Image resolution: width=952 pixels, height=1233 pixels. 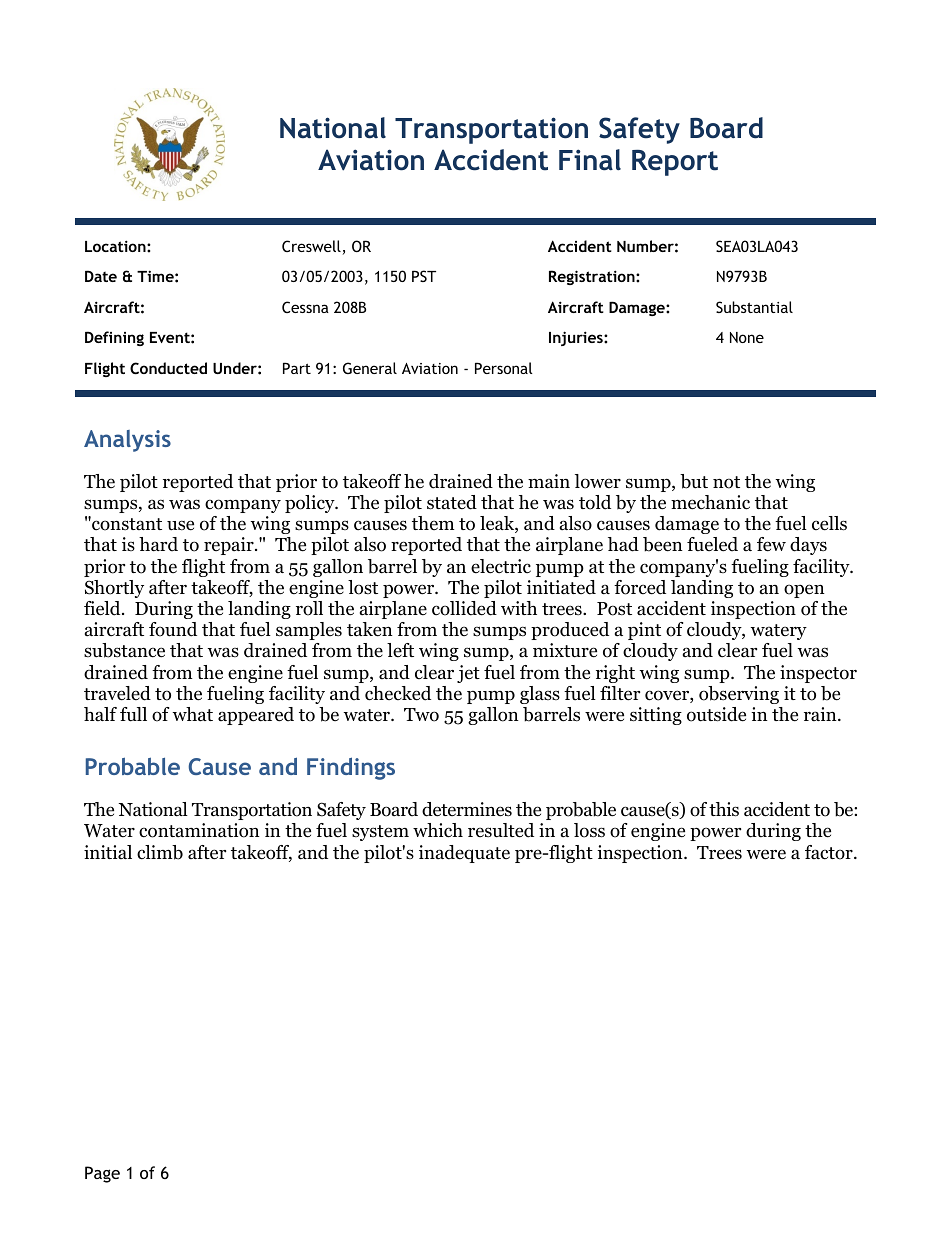 What do you see at coordinates (199, 830) in the image?
I see `contamination` at bounding box center [199, 830].
